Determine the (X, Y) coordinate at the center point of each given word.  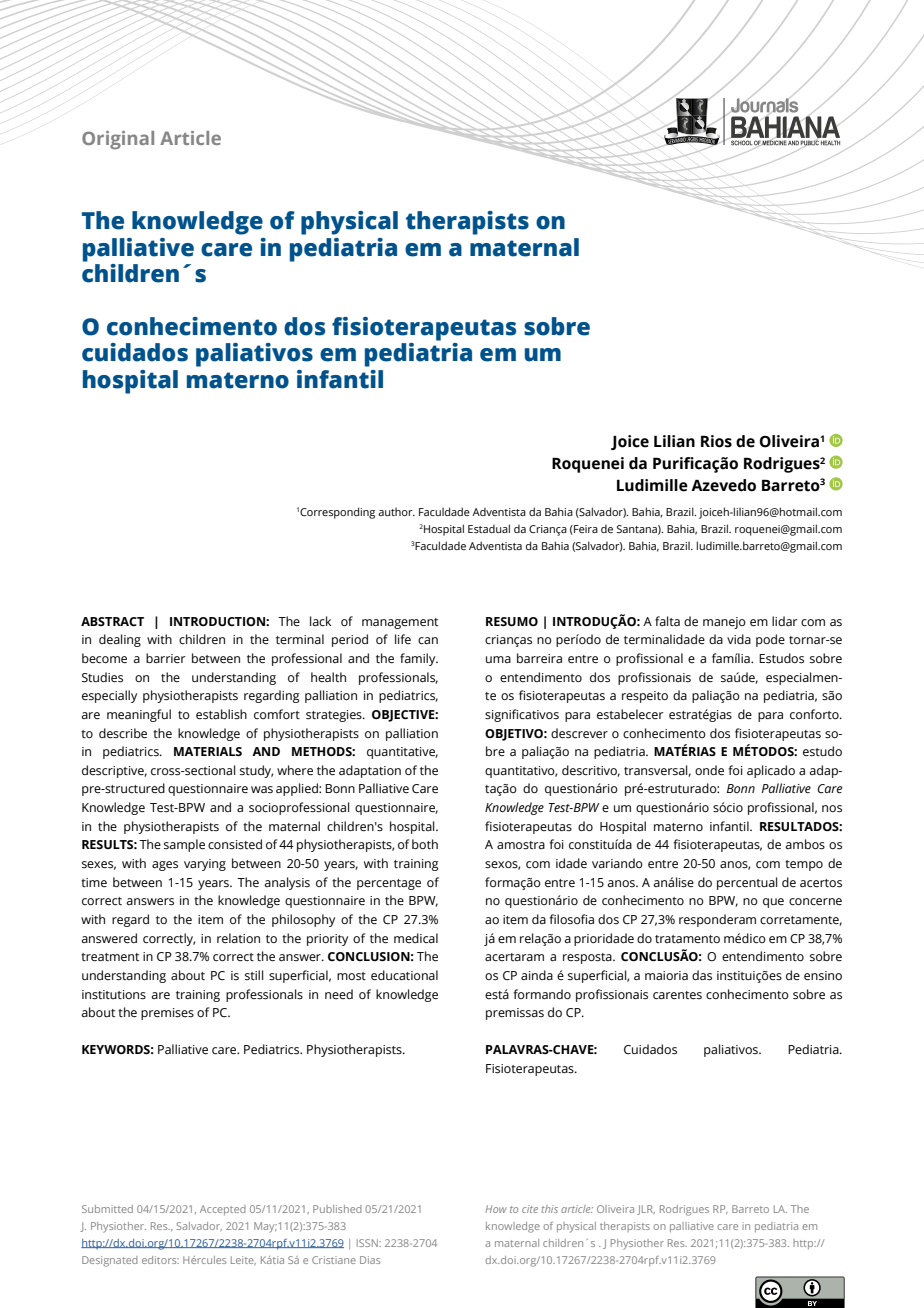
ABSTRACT (112, 621)
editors (160, 1260)
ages (165, 866)
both (425, 844)
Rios (716, 441)
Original (118, 140)
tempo (804, 865)
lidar (785, 621)
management (400, 623)
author (396, 512)
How (496, 1209)
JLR (646, 1210)
